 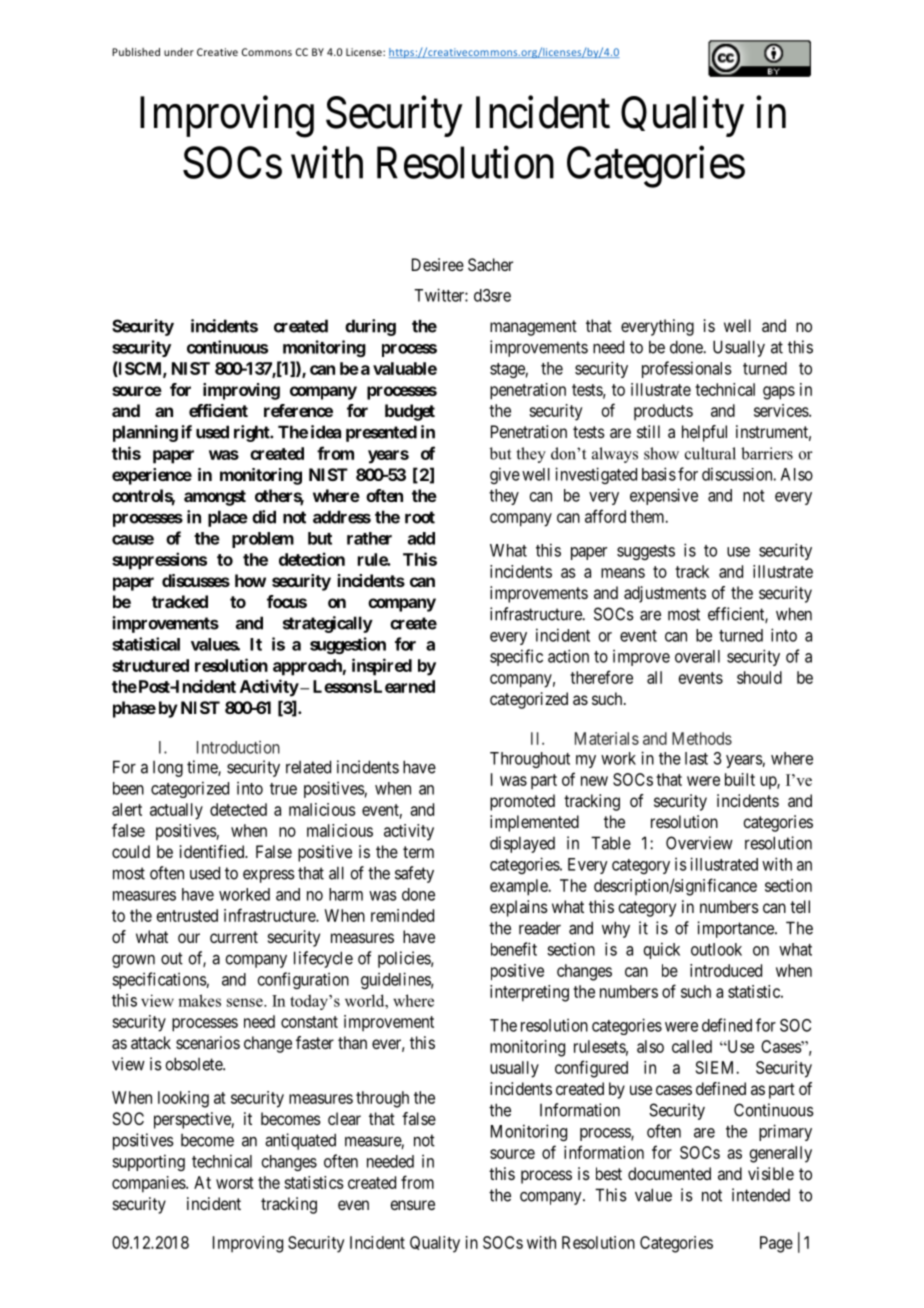 What do you see at coordinates (779, 393) in the image?
I see `gaps` at bounding box center [779, 393].
